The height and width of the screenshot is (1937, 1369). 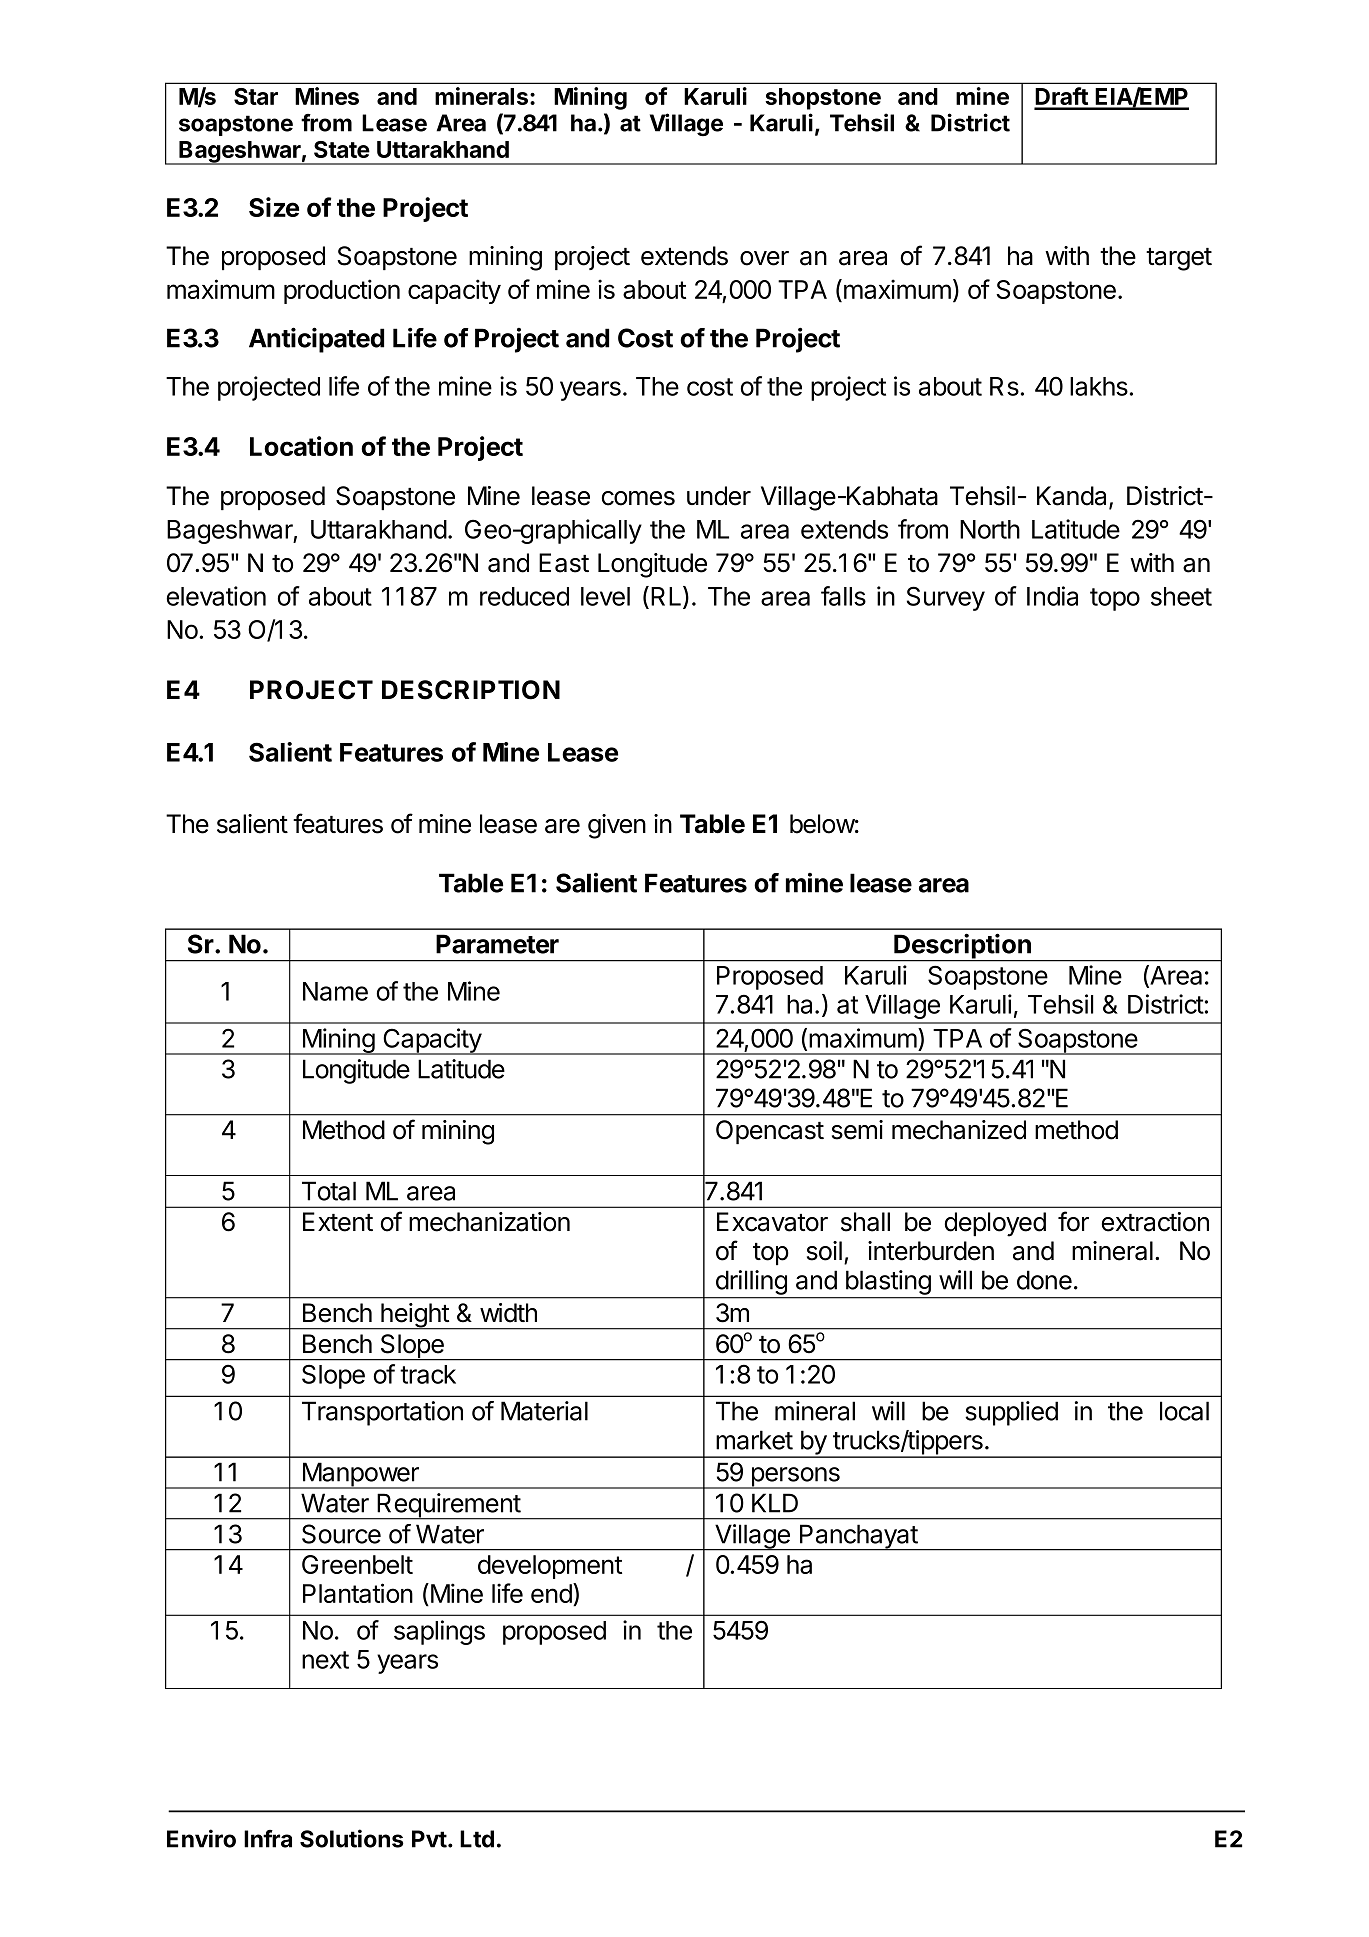 I want to click on Solutions, so click(x=352, y=1838).
